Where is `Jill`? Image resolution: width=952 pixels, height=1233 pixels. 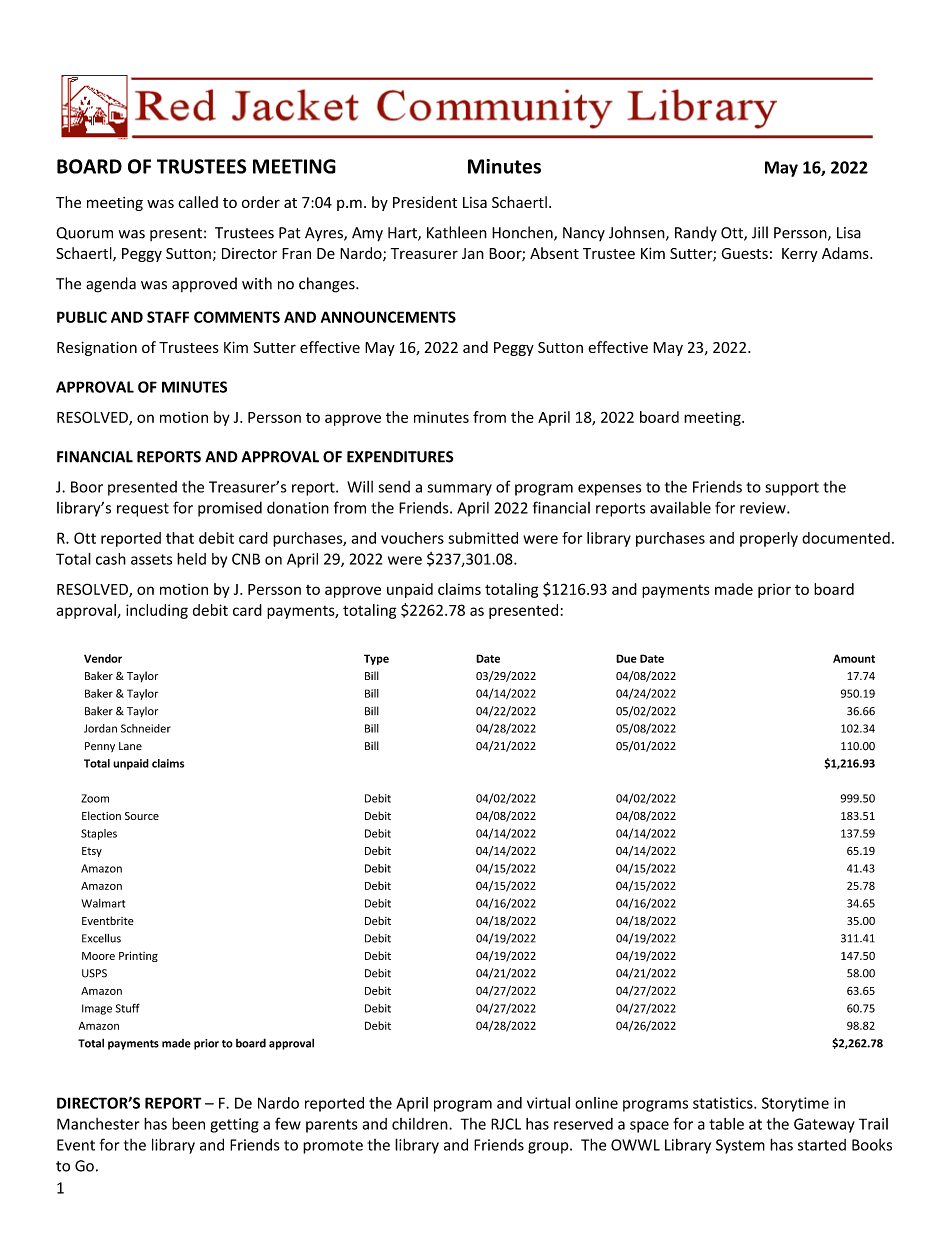
Jill is located at coordinates (760, 232).
